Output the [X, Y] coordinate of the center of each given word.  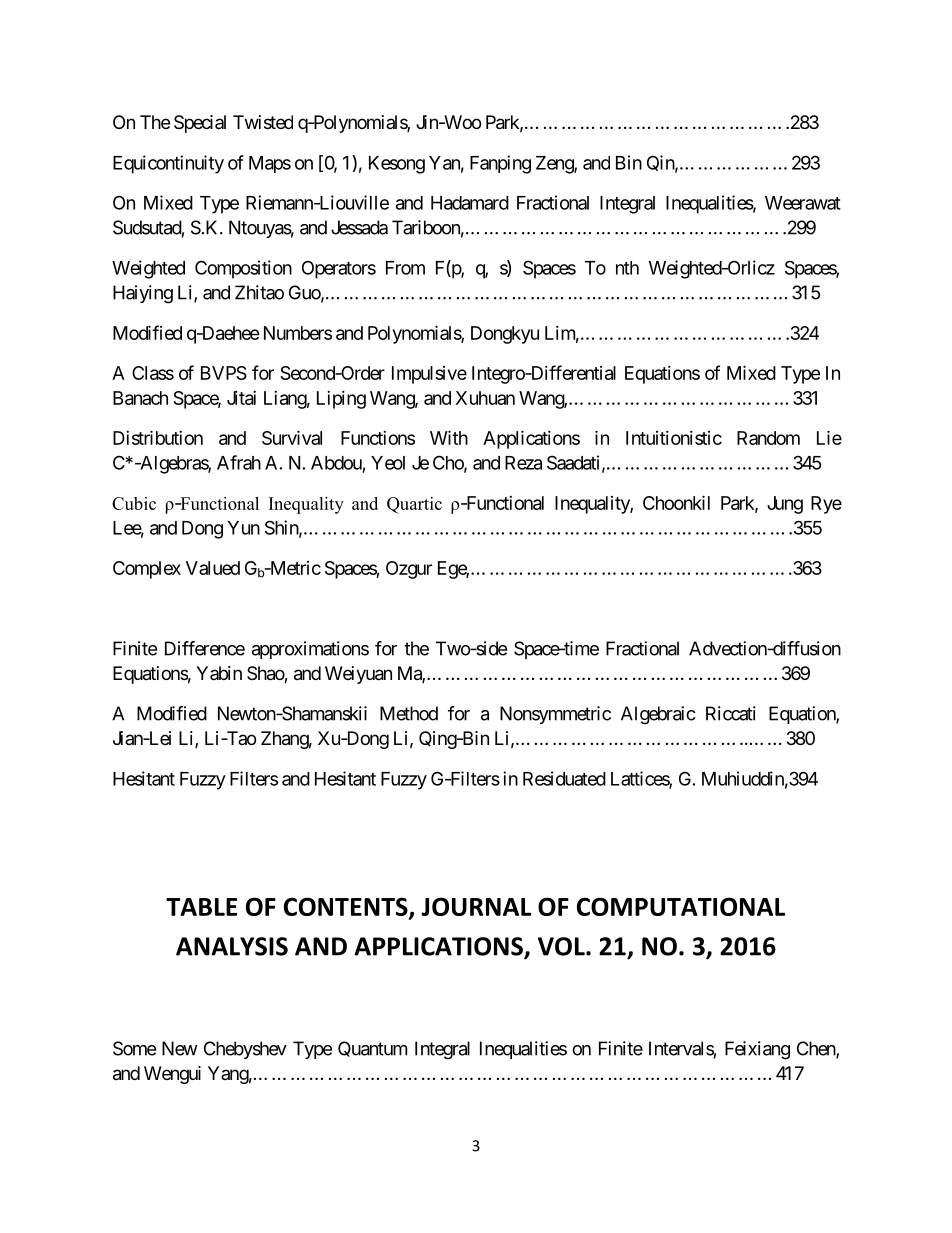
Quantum [372, 1049]
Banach [140, 398]
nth [627, 268]
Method [409, 713]
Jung [785, 505]
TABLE [201, 907]
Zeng [555, 165]
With [449, 437]
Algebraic [658, 715]
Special [200, 124]
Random [768, 438]
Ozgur [409, 570]
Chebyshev [245, 1050]
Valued [213, 568]
